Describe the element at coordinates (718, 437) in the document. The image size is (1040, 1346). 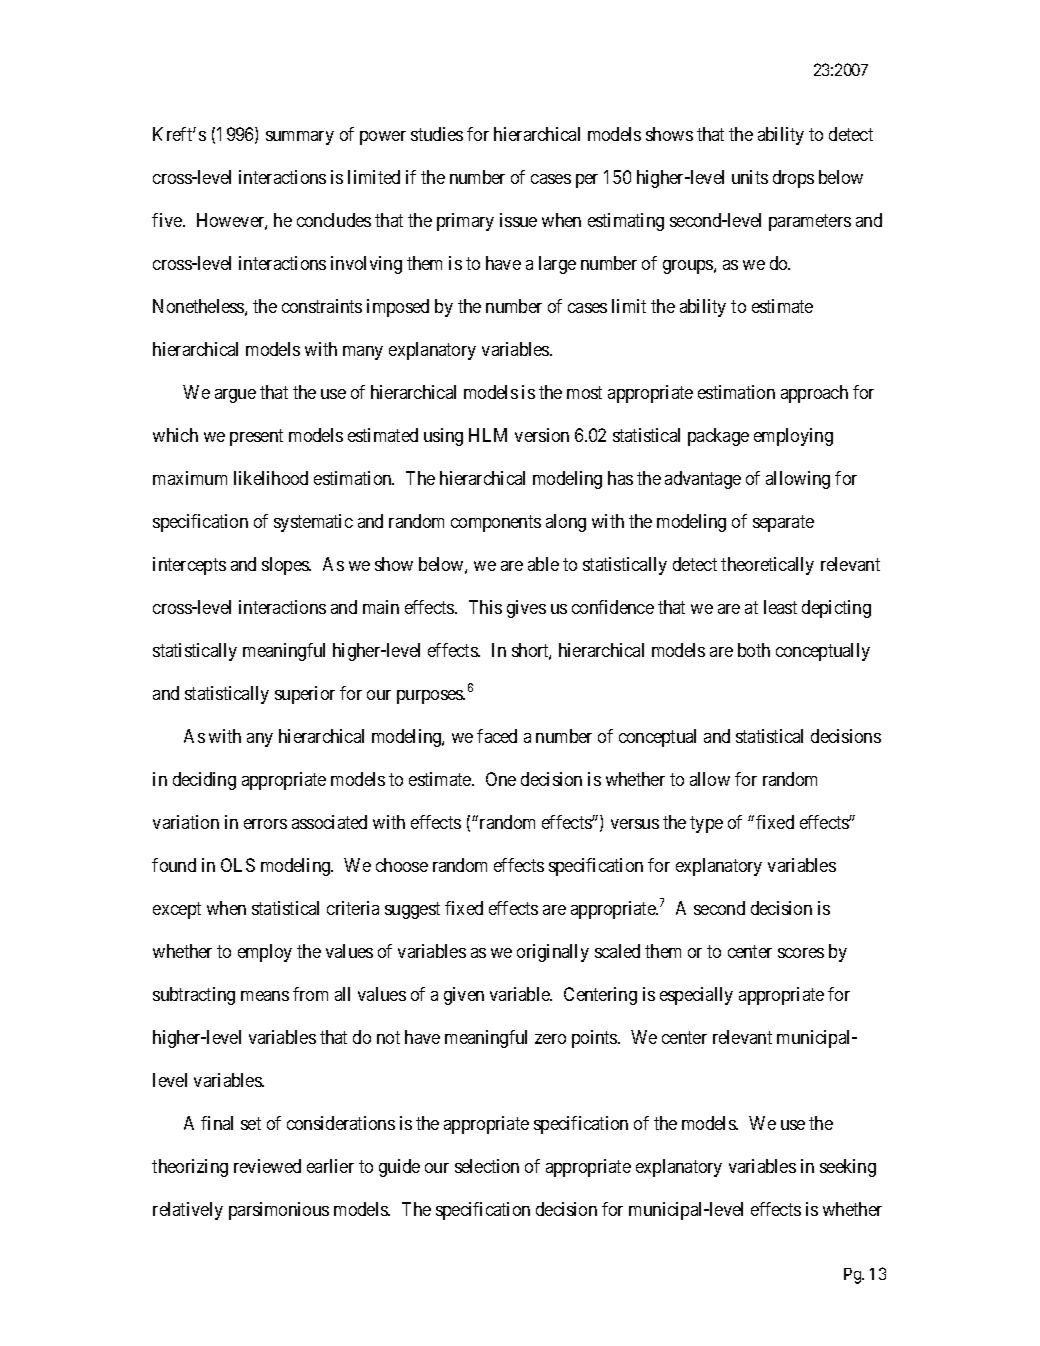
I see `package` at that location.
